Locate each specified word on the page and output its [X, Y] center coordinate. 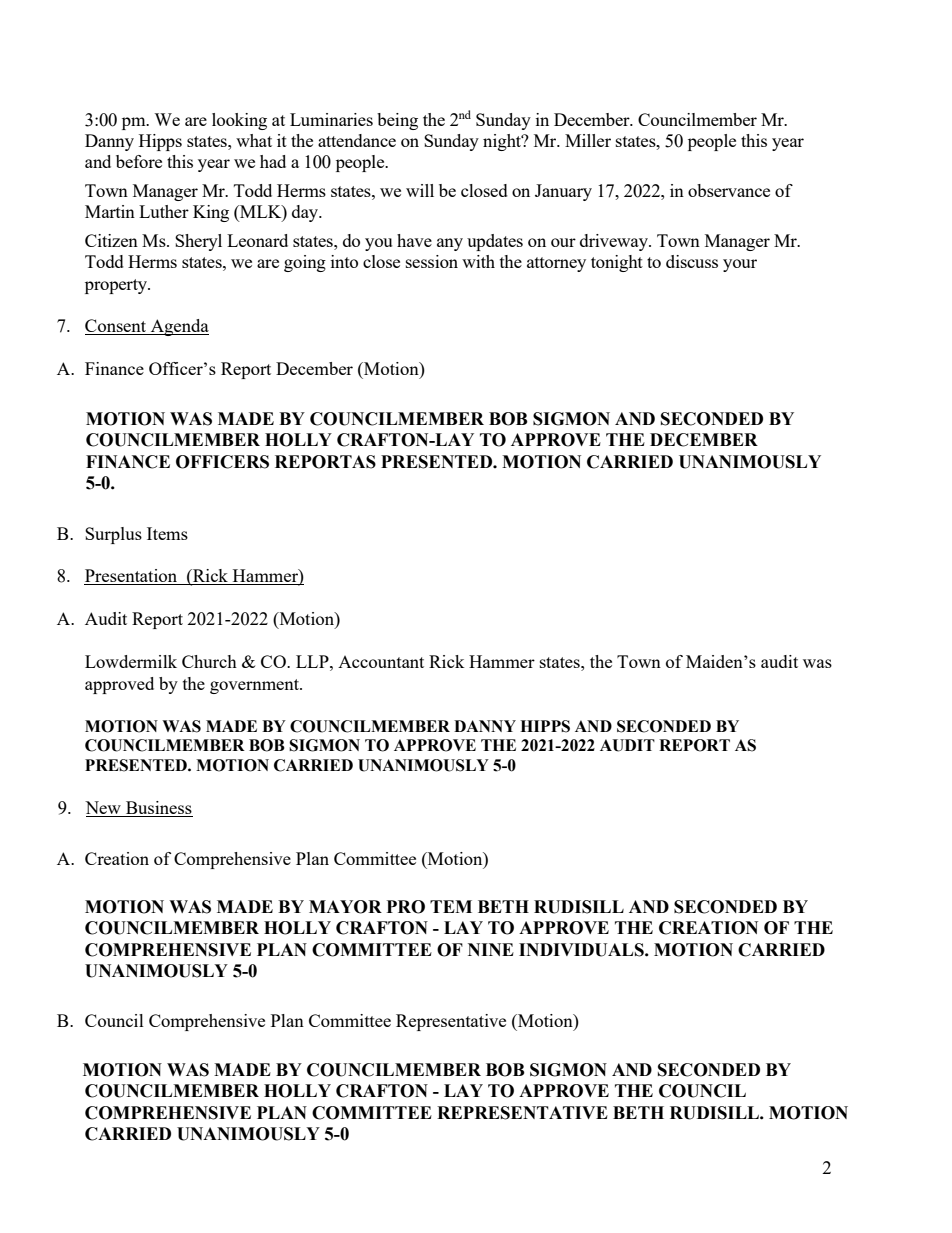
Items [167, 533]
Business [159, 807]
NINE [491, 949]
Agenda [178, 327]
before [139, 161]
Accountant [381, 662]
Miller [588, 140]
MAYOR [345, 907]
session [432, 261]
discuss [692, 261]
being [397, 121]
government [255, 686]
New [103, 807]
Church [209, 661]
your [740, 265]
